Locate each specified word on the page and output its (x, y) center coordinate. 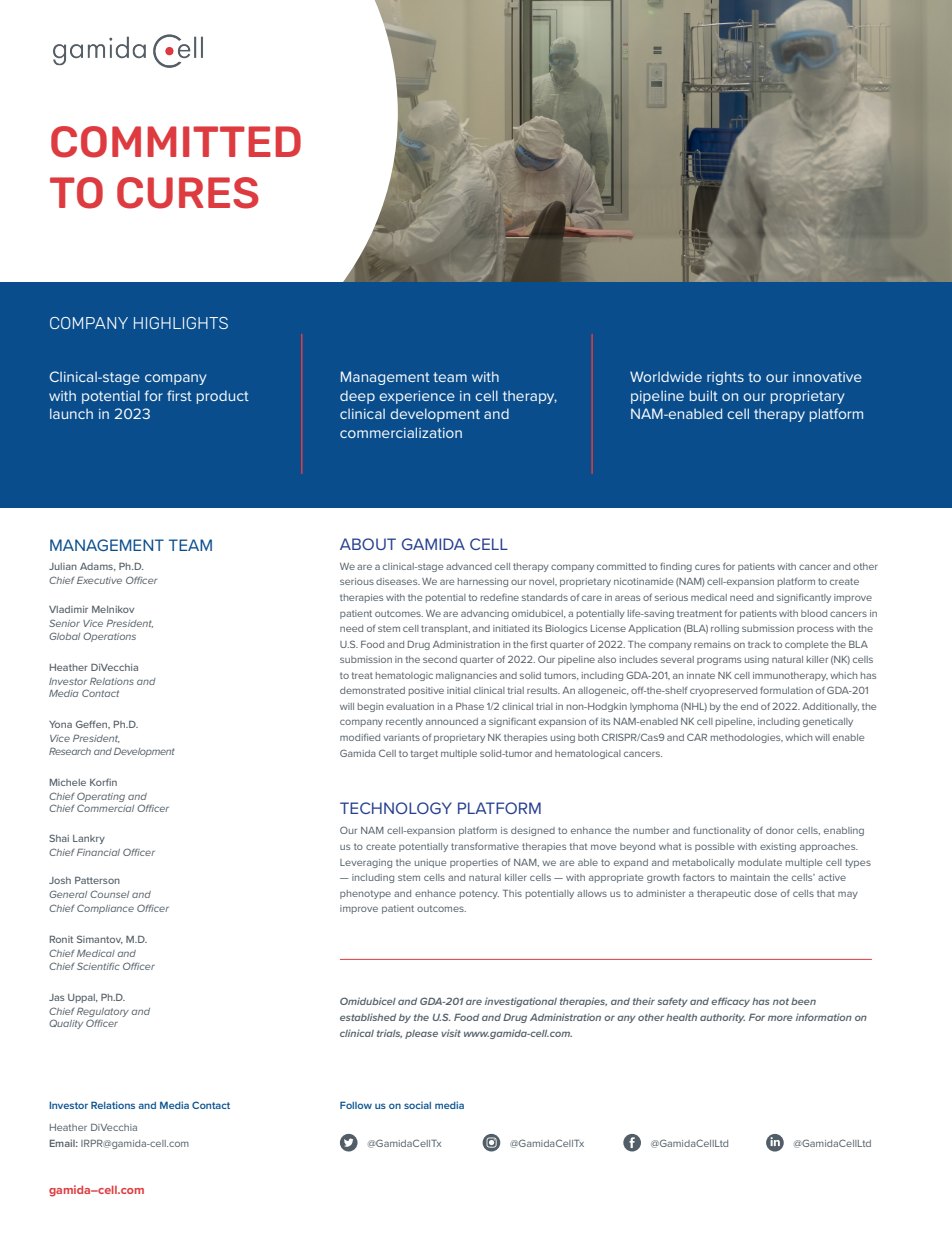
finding (676, 567)
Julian (63, 566)
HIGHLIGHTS (181, 323)
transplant (445, 629)
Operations (109, 637)
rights (725, 378)
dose (765, 893)
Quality (66, 1024)
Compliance (105, 909)
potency (479, 894)
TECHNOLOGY (396, 808)
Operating (101, 798)
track (759, 644)
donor (780, 830)
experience (417, 397)
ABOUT (368, 544)
